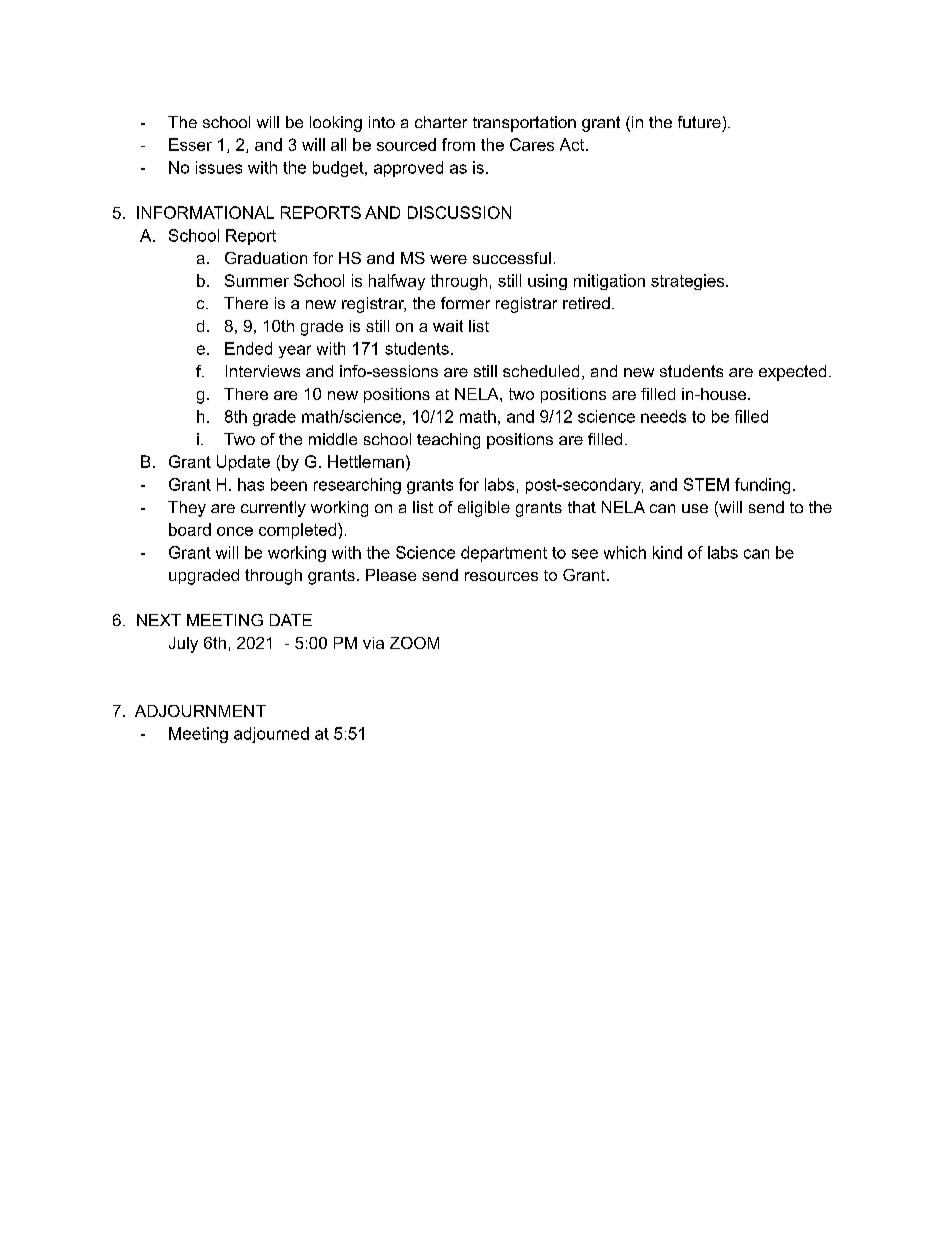 The width and height of the screenshot is (952, 1233). Describe the element at coordinates (235, 531) in the screenshot. I see `once` at that location.
